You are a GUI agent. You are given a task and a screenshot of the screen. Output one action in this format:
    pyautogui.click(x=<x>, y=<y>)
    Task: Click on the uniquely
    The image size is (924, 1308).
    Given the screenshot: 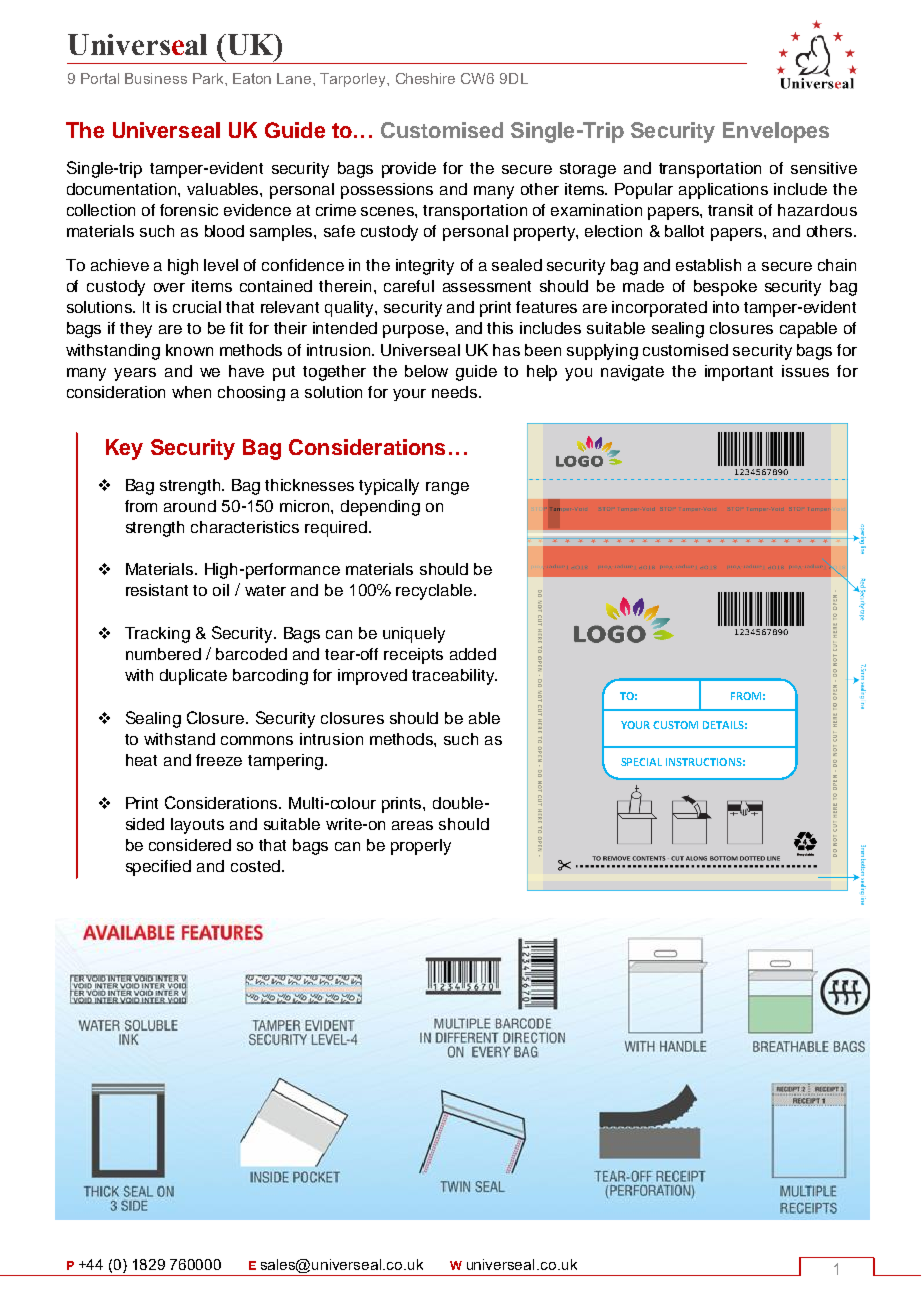 What is the action you would take?
    pyautogui.click(x=414, y=635)
